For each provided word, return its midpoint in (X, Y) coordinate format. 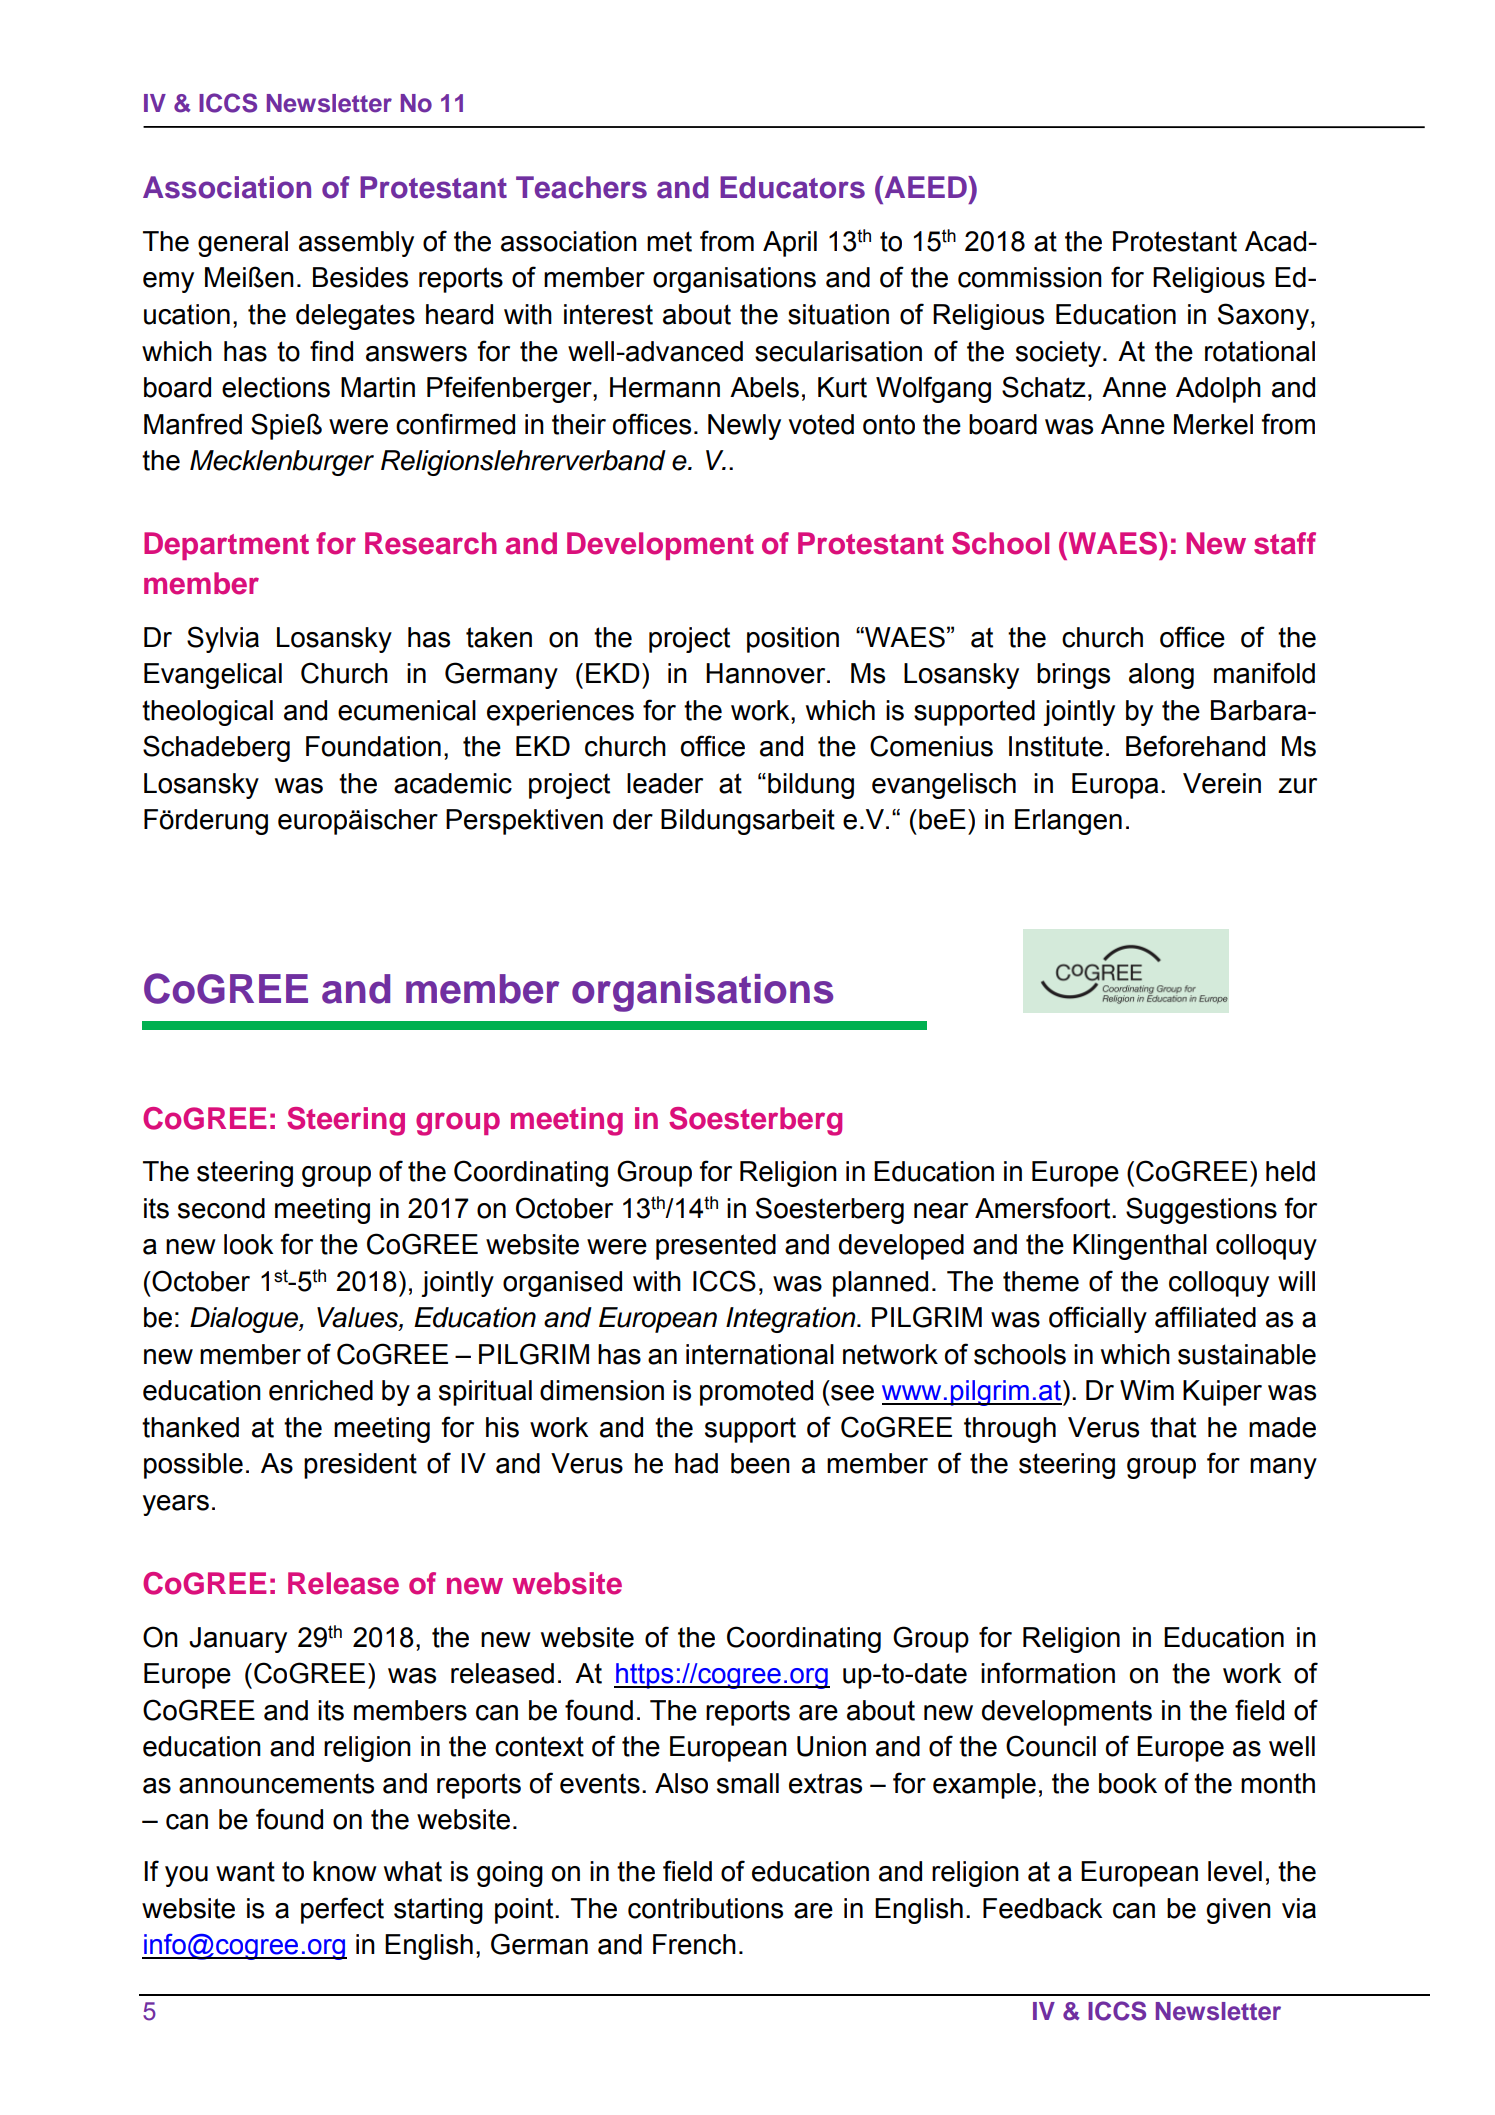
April (790, 244)
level (1235, 1871)
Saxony (1263, 316)
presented (716, 1247)
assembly (356, 244)
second (221, 1208)
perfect (342, 1910)
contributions (705, 1908)
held (1290, 1171)
